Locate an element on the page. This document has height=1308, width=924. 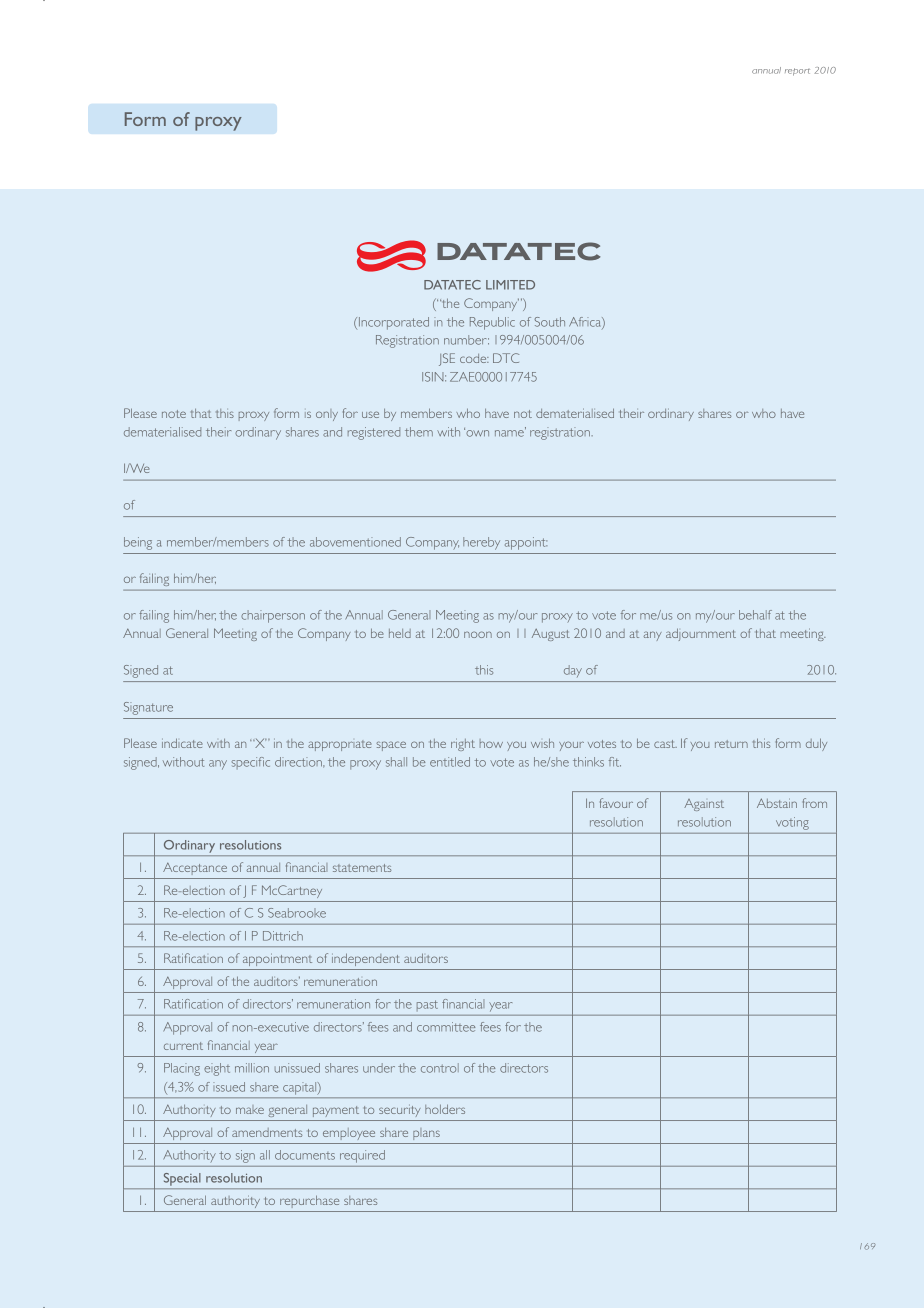
Republic is located at coordinates (492, 323).
